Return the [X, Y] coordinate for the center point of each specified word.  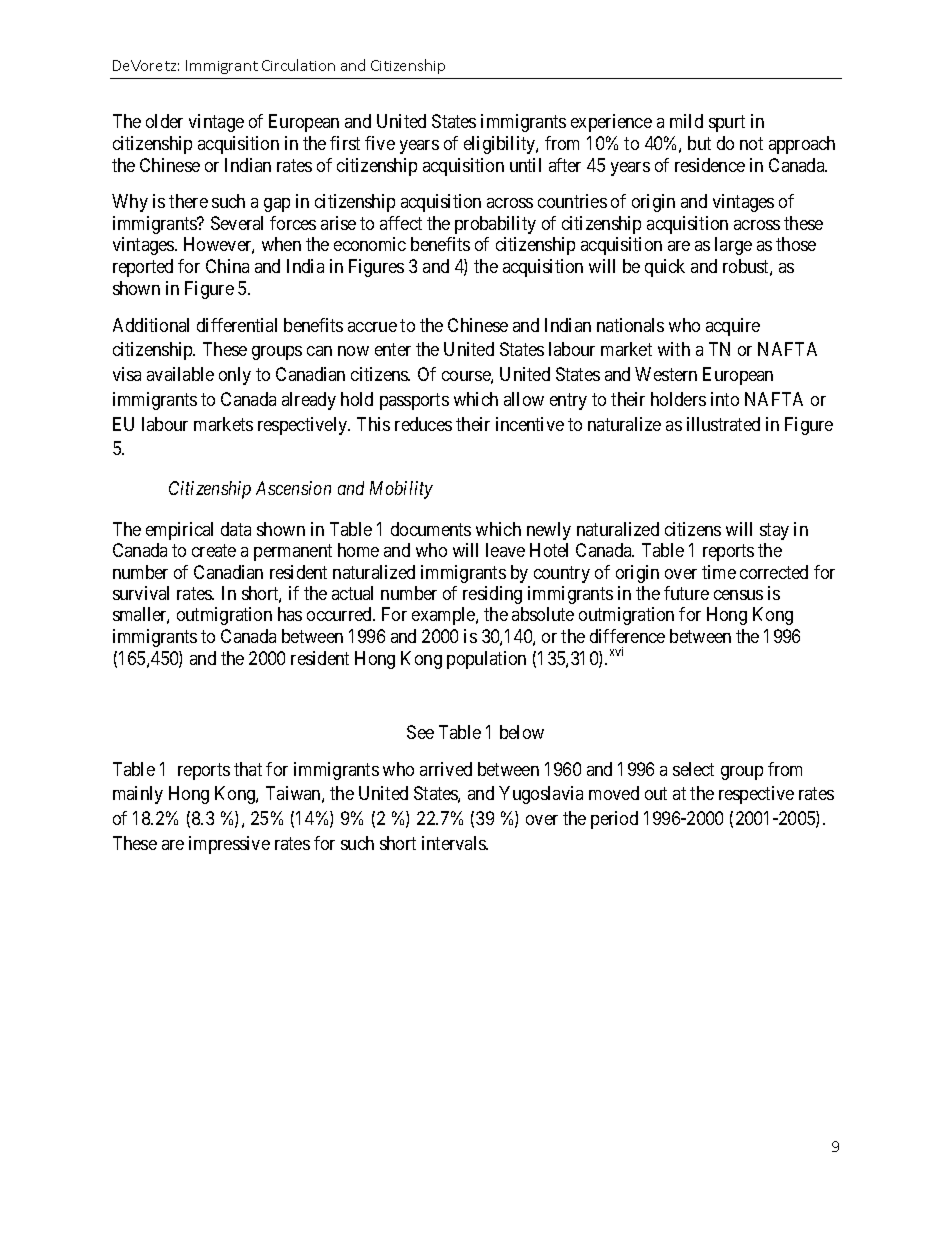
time [719, 572]
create [214, 550]
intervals [454, 843]
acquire [733, 327]
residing [492, 595]
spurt [727, 124]
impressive [229, 845]
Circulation [298, 65]
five [380, 143]
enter [393, 350]
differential [237, 325]
